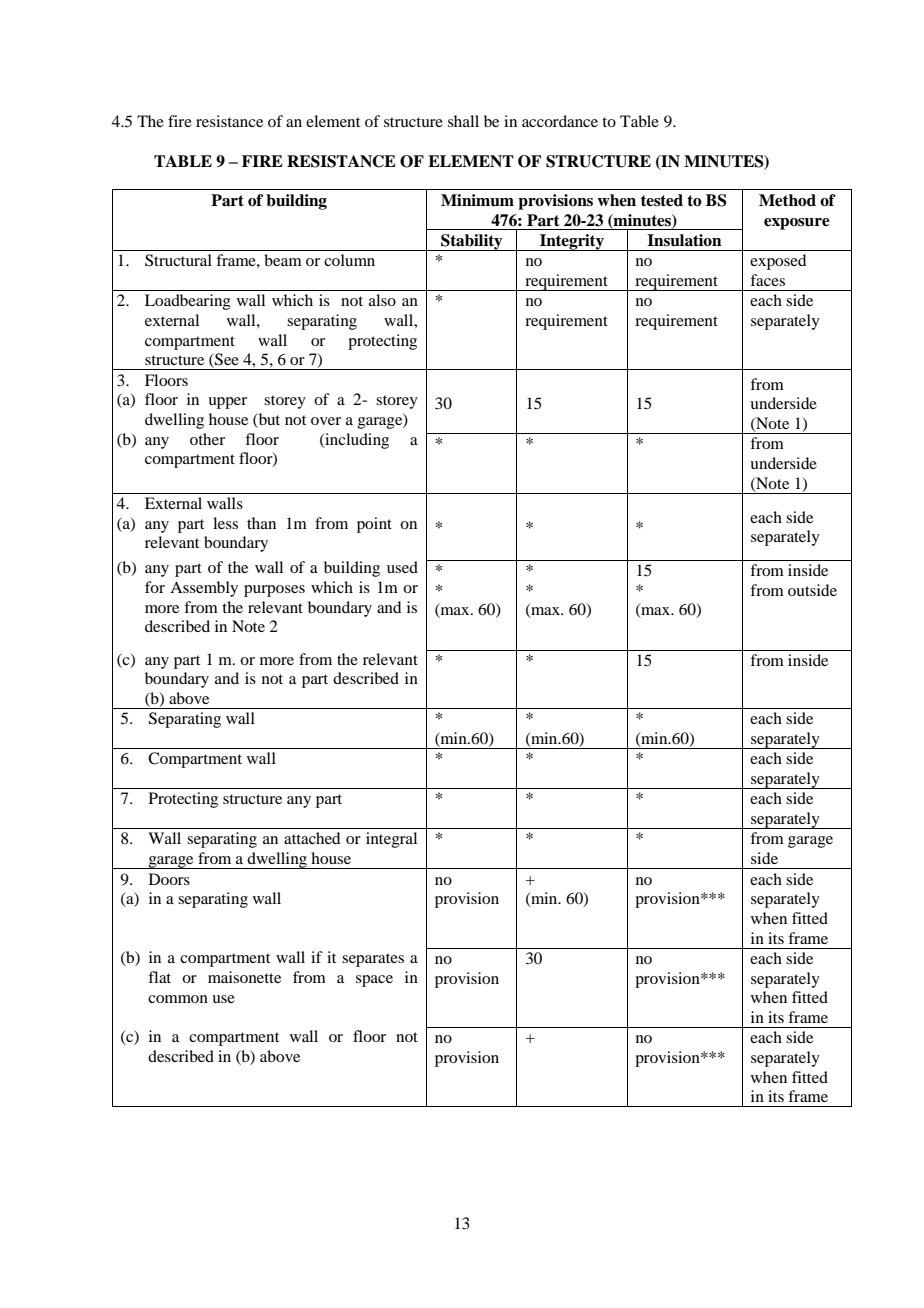 The width and height of the document is (924, 1308). What do you see at coordinates (402, 567) in the document?
I see `used` at bounding box center [402, 567].
